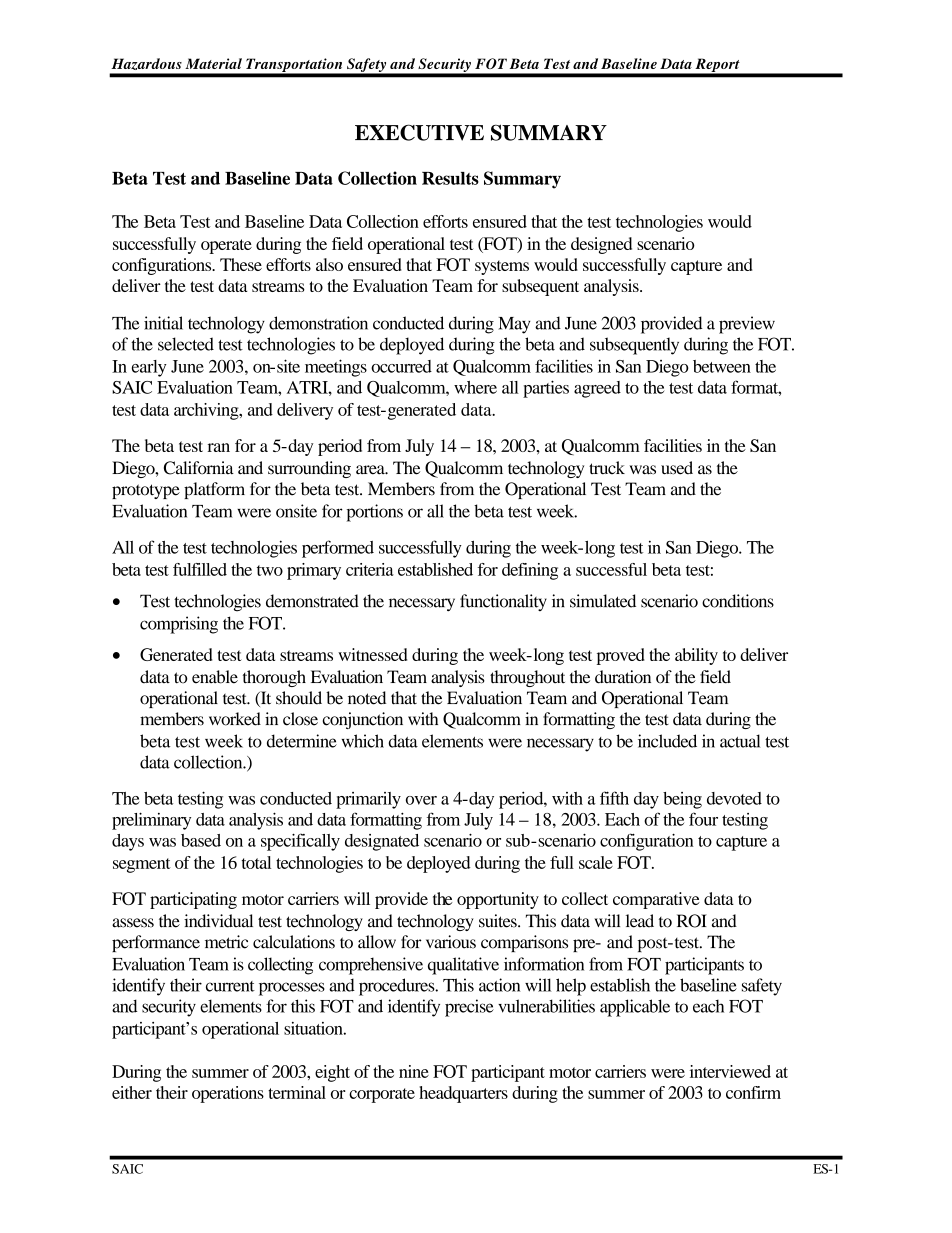 This screenshot has width=952, height=1233. Describe the element at coordinates (738, 601) in the screenshot. I see `conditions` at that location.
